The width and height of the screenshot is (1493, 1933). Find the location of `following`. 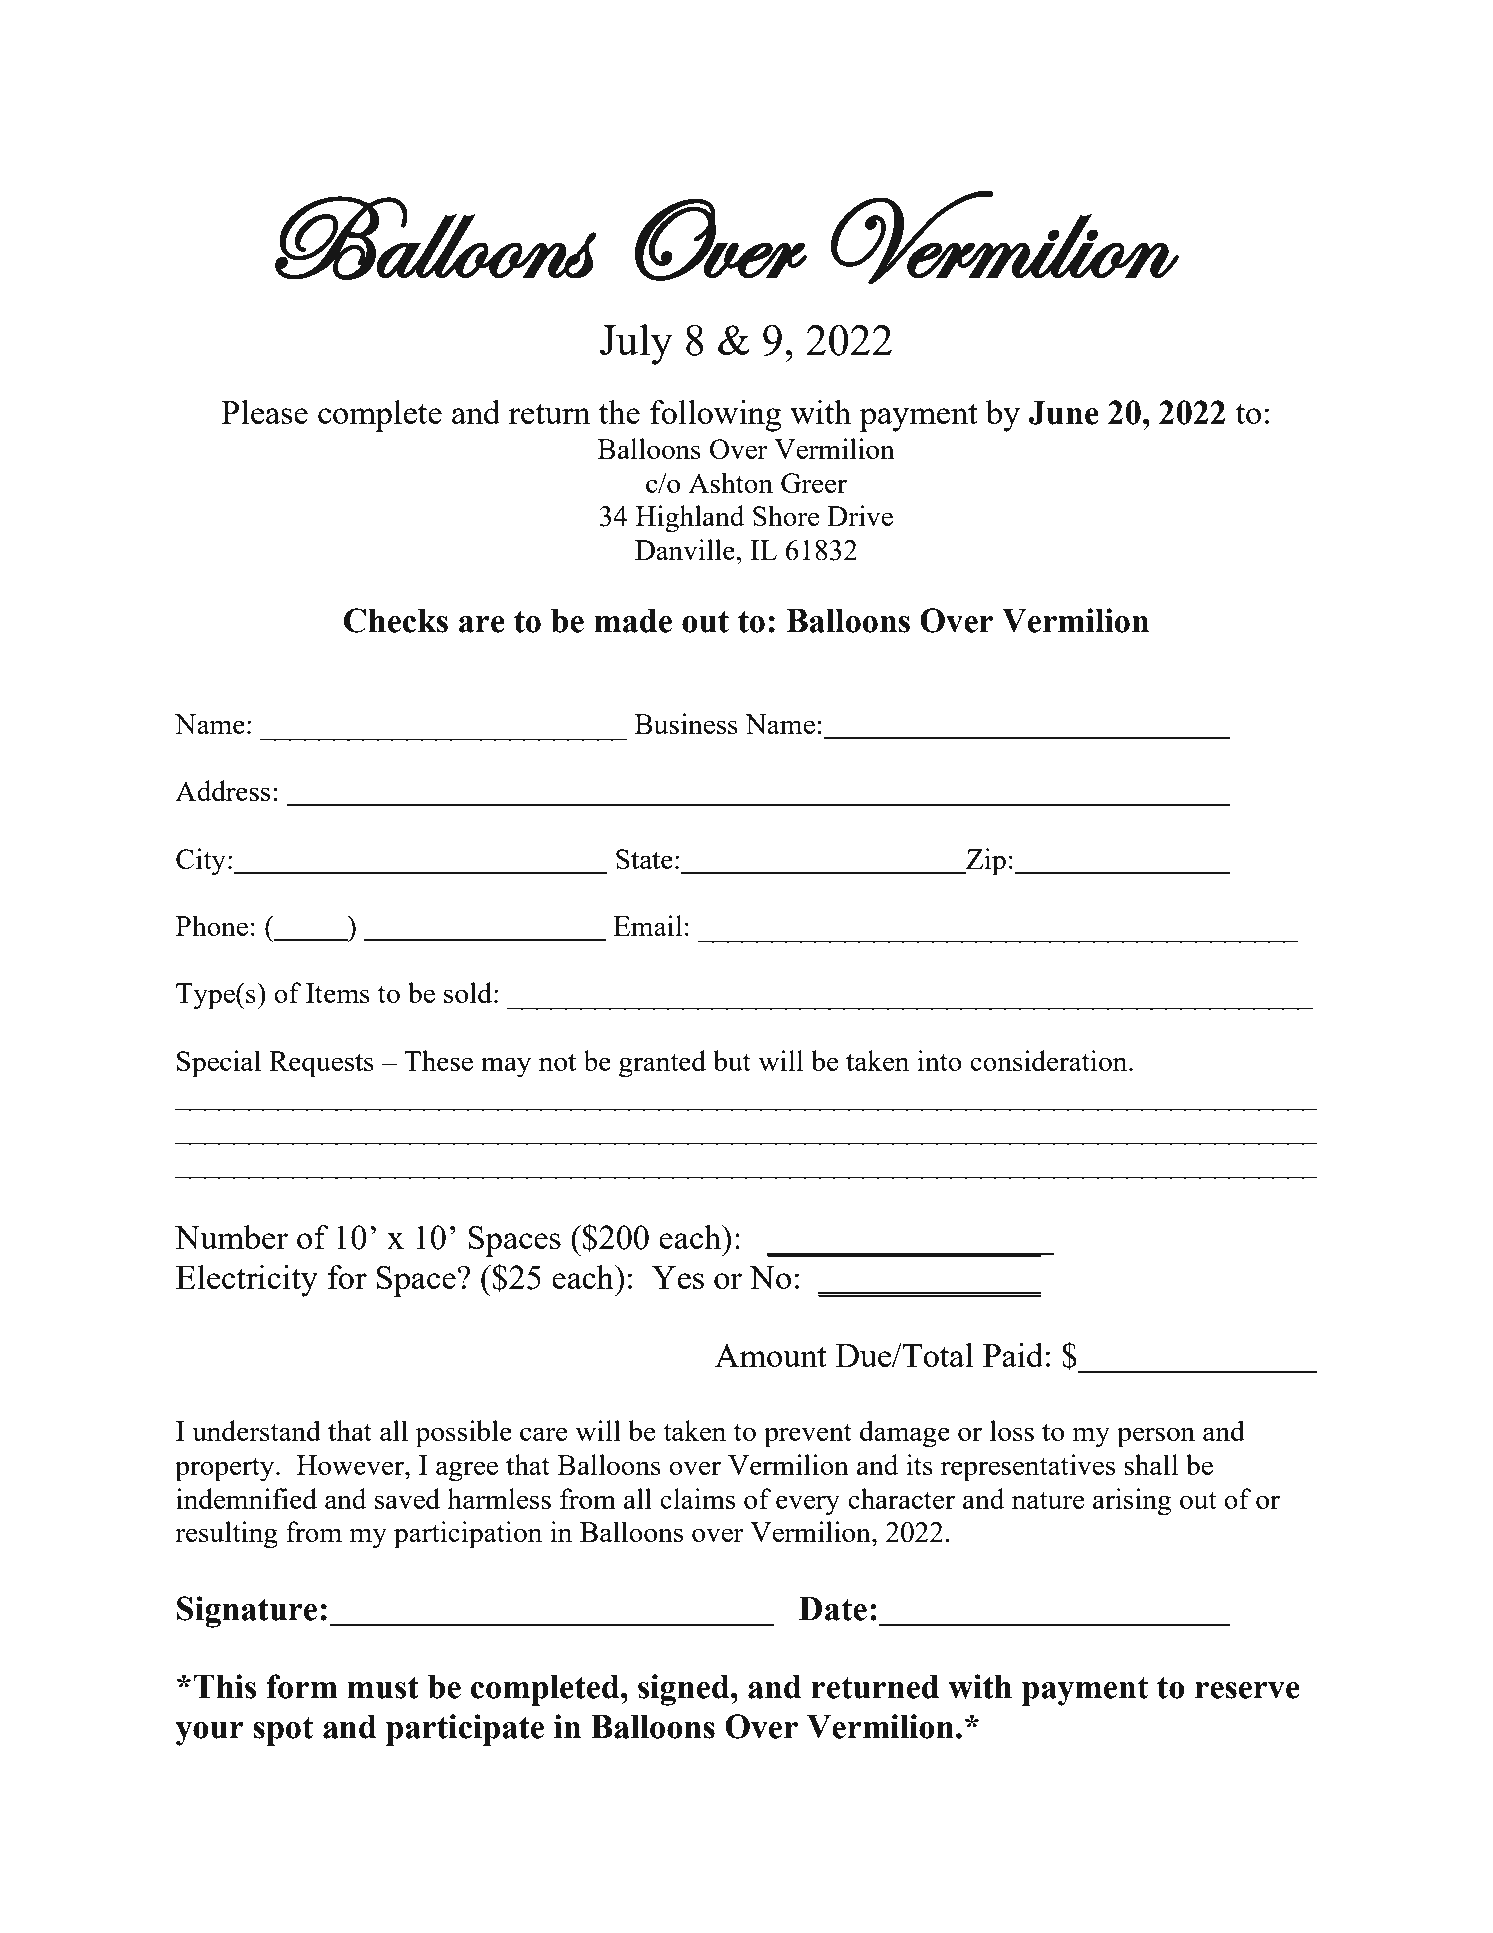

following is located at coordinates (716, 416).
